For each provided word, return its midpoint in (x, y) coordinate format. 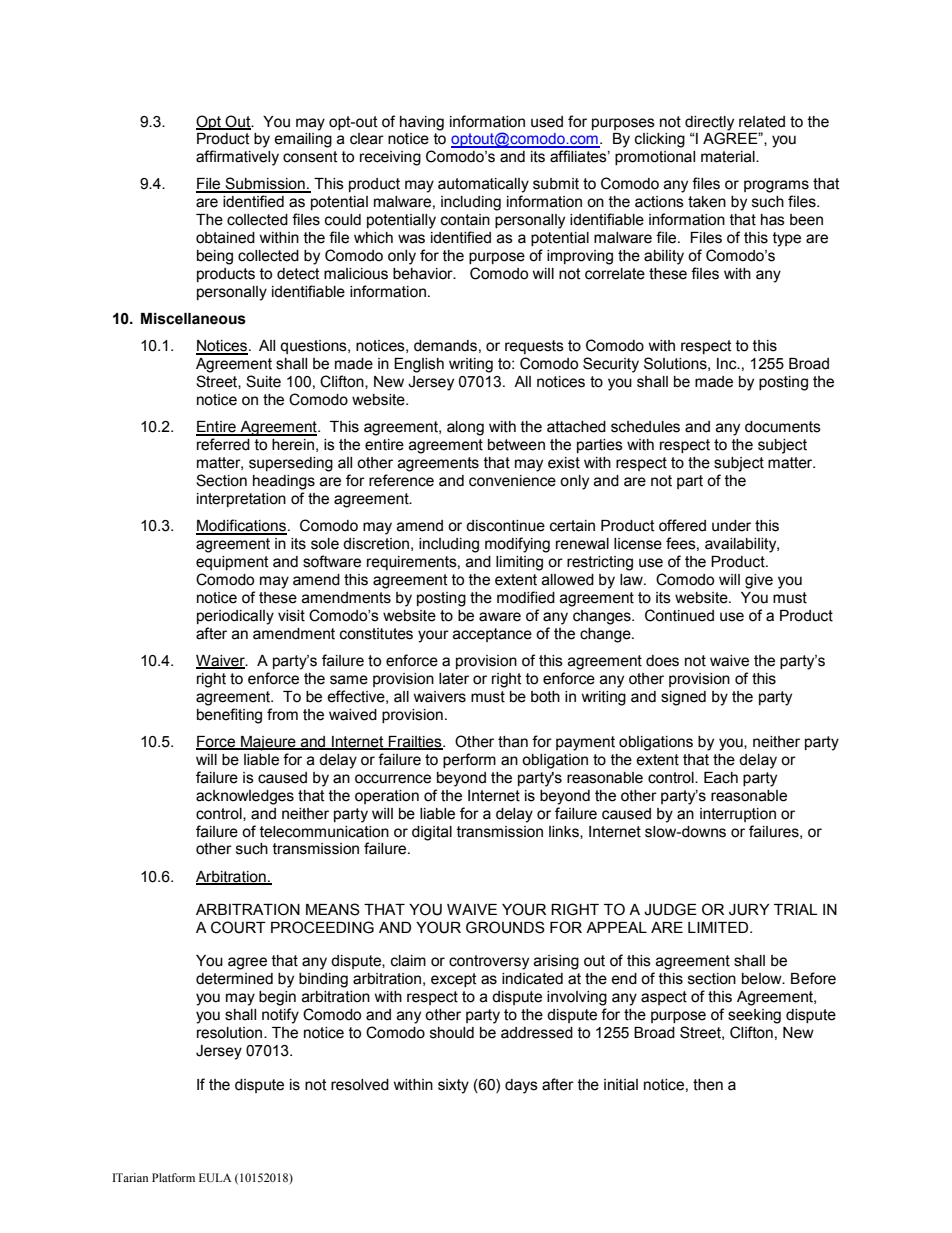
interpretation (241, 500)
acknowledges (245, 797)
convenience (512, 481)
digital (432, 833)
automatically (483, 185)
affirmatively (237, 158)
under (731, 526)
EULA (215, 1178)
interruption (738, 815)
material (729, 157)
